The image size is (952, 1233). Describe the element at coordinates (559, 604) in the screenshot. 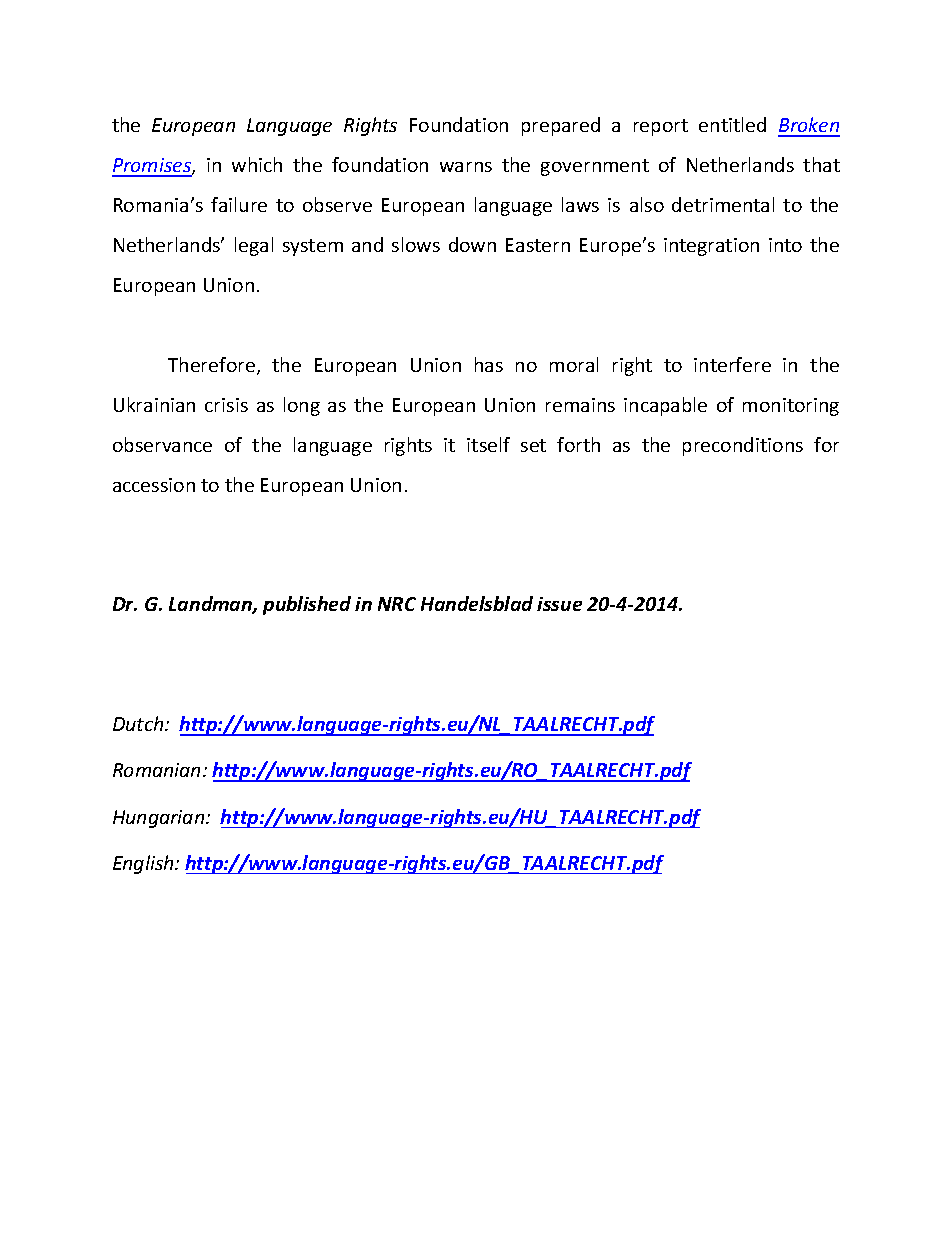

I see `issue` at that location.
